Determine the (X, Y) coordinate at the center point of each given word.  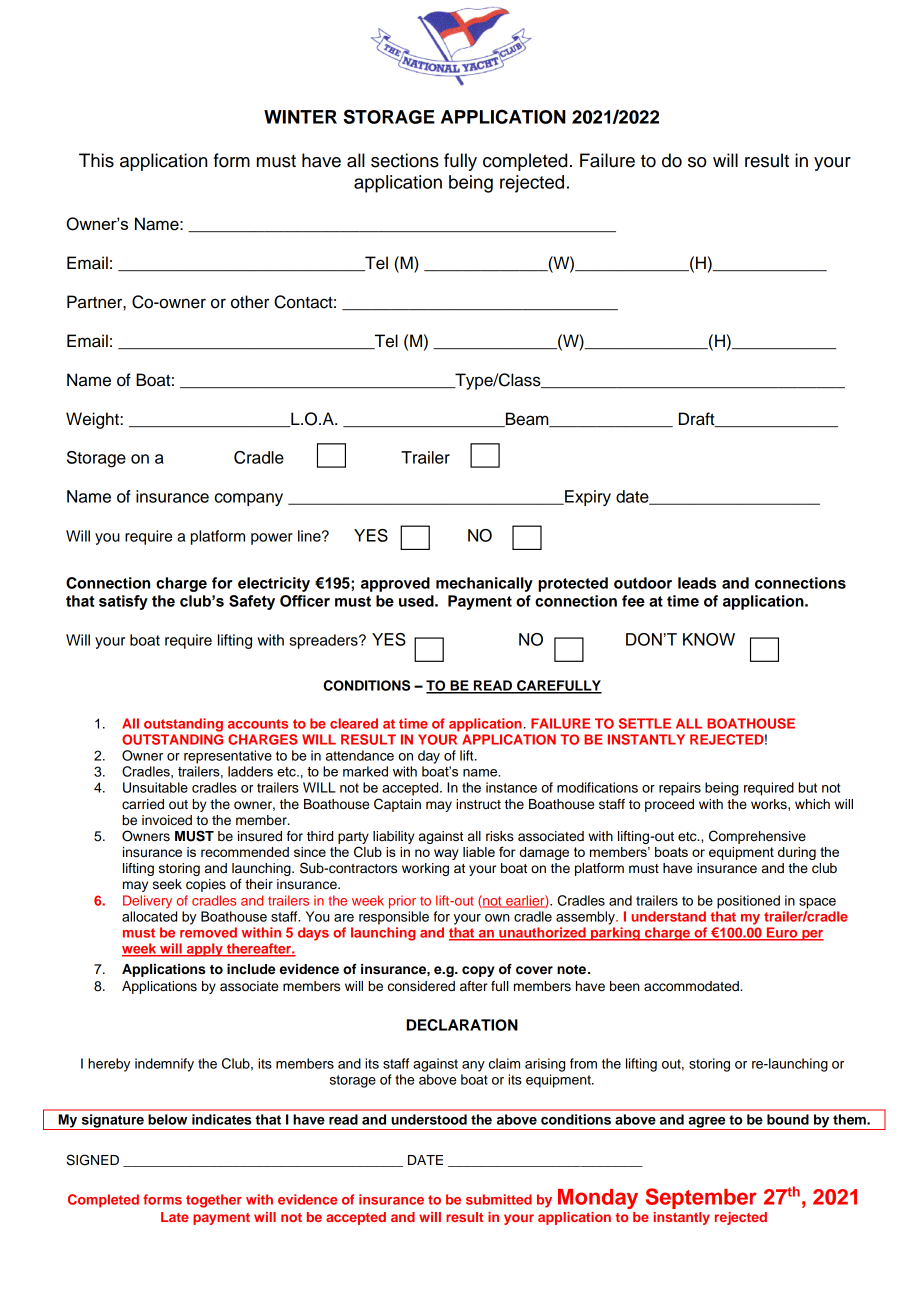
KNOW (709, 639)
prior (402, 902)
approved (395, 584)
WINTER (300, 117)
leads (697, 583)
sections (405, 160)
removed (208, 932)
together (214, 1201)
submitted (499, 1199)
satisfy (123, 602)
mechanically (484, 584)
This (96, 160)
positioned (748, 902)
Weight (92, 420)
